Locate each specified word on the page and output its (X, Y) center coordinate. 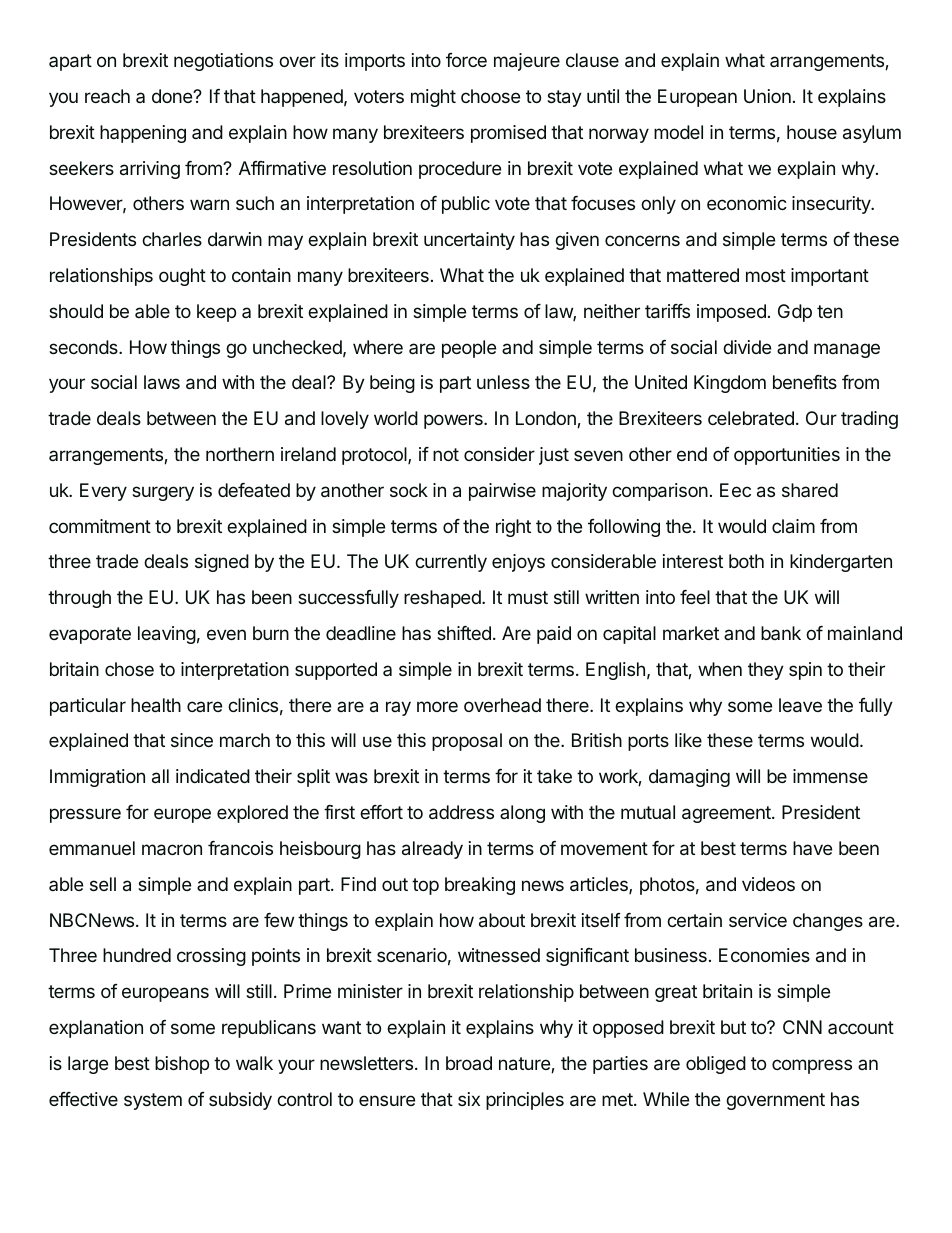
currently (451, 563)
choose (490, 96)
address (461, 812)
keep (216, 313)
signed (222, 563)
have (812, 848)
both (746, 561)
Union (767, 96)
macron (172, 849)
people (469, 349)
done (173, 96)
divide (747, 347)
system (153, 1101)
